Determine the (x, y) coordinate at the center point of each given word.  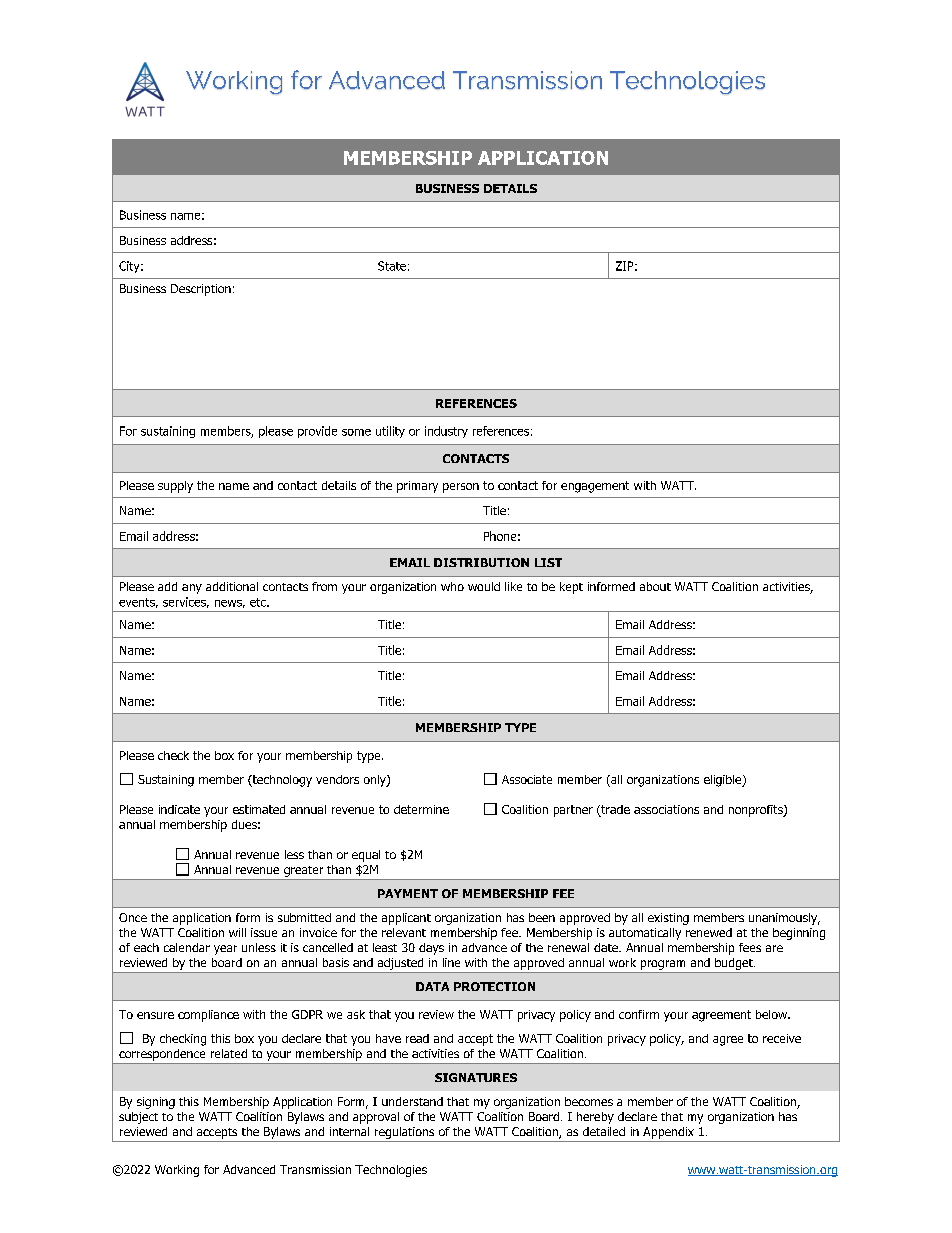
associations (666, 809)
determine (421, 809)
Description (201, 290)
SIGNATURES (476, 1077)
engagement (595, 487)
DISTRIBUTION (481, 562)
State (392, 266)
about (655, 586)
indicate (179, 809)
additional (232, 586)
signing (156, 1103)
